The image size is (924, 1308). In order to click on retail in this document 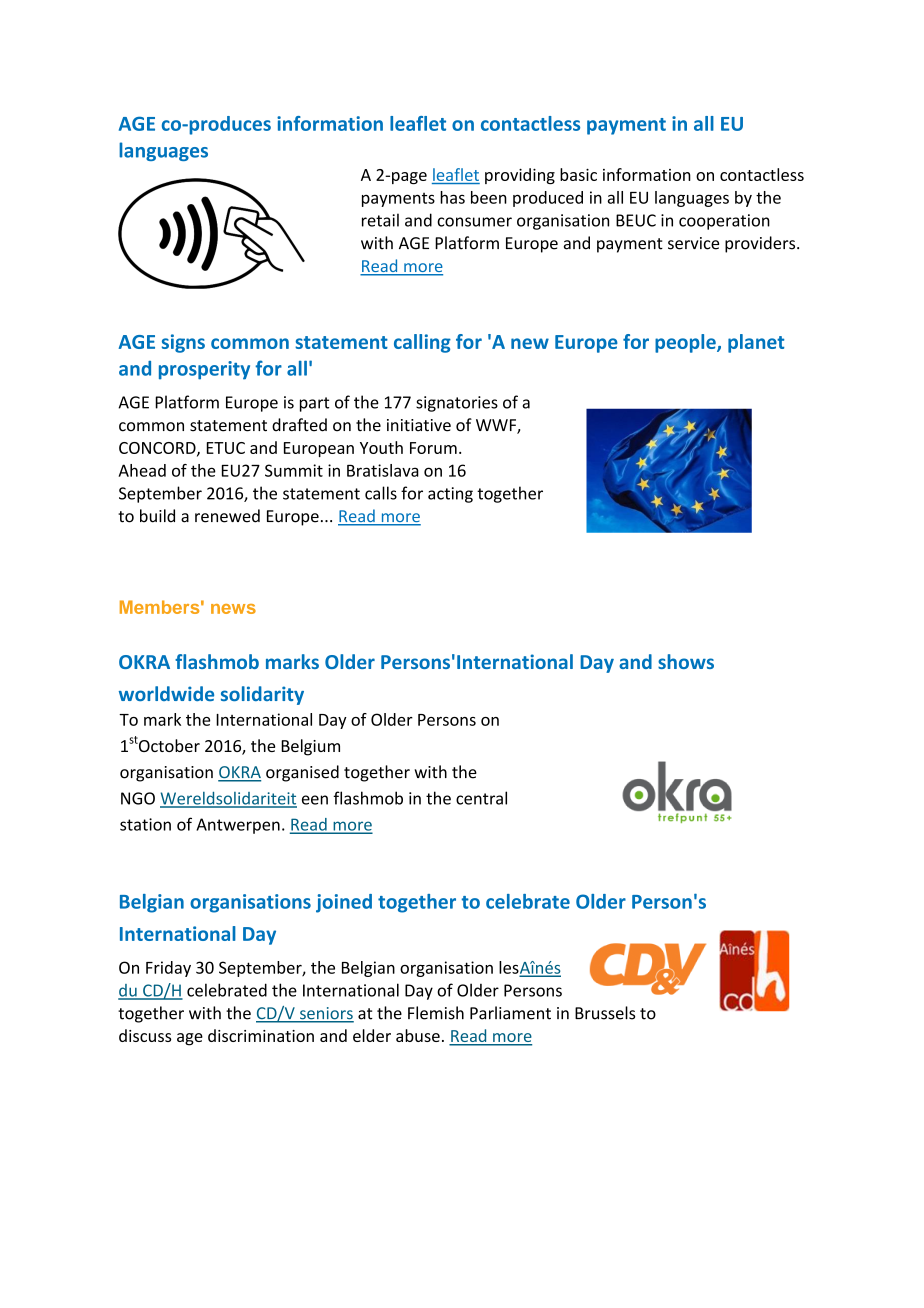, I will do `click(380, 220)`.
